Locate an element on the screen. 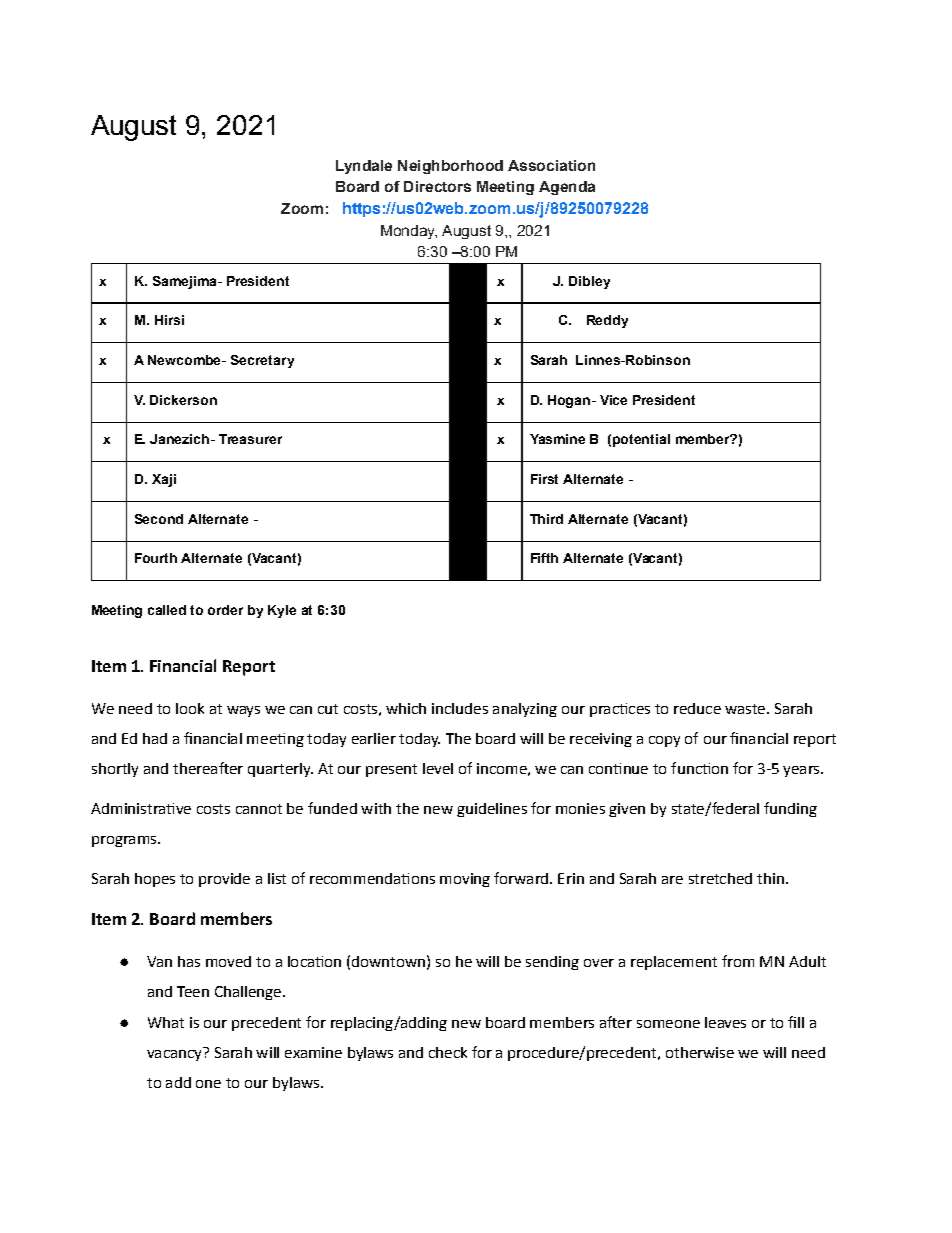  What is located at coordinates (166, 1022).
